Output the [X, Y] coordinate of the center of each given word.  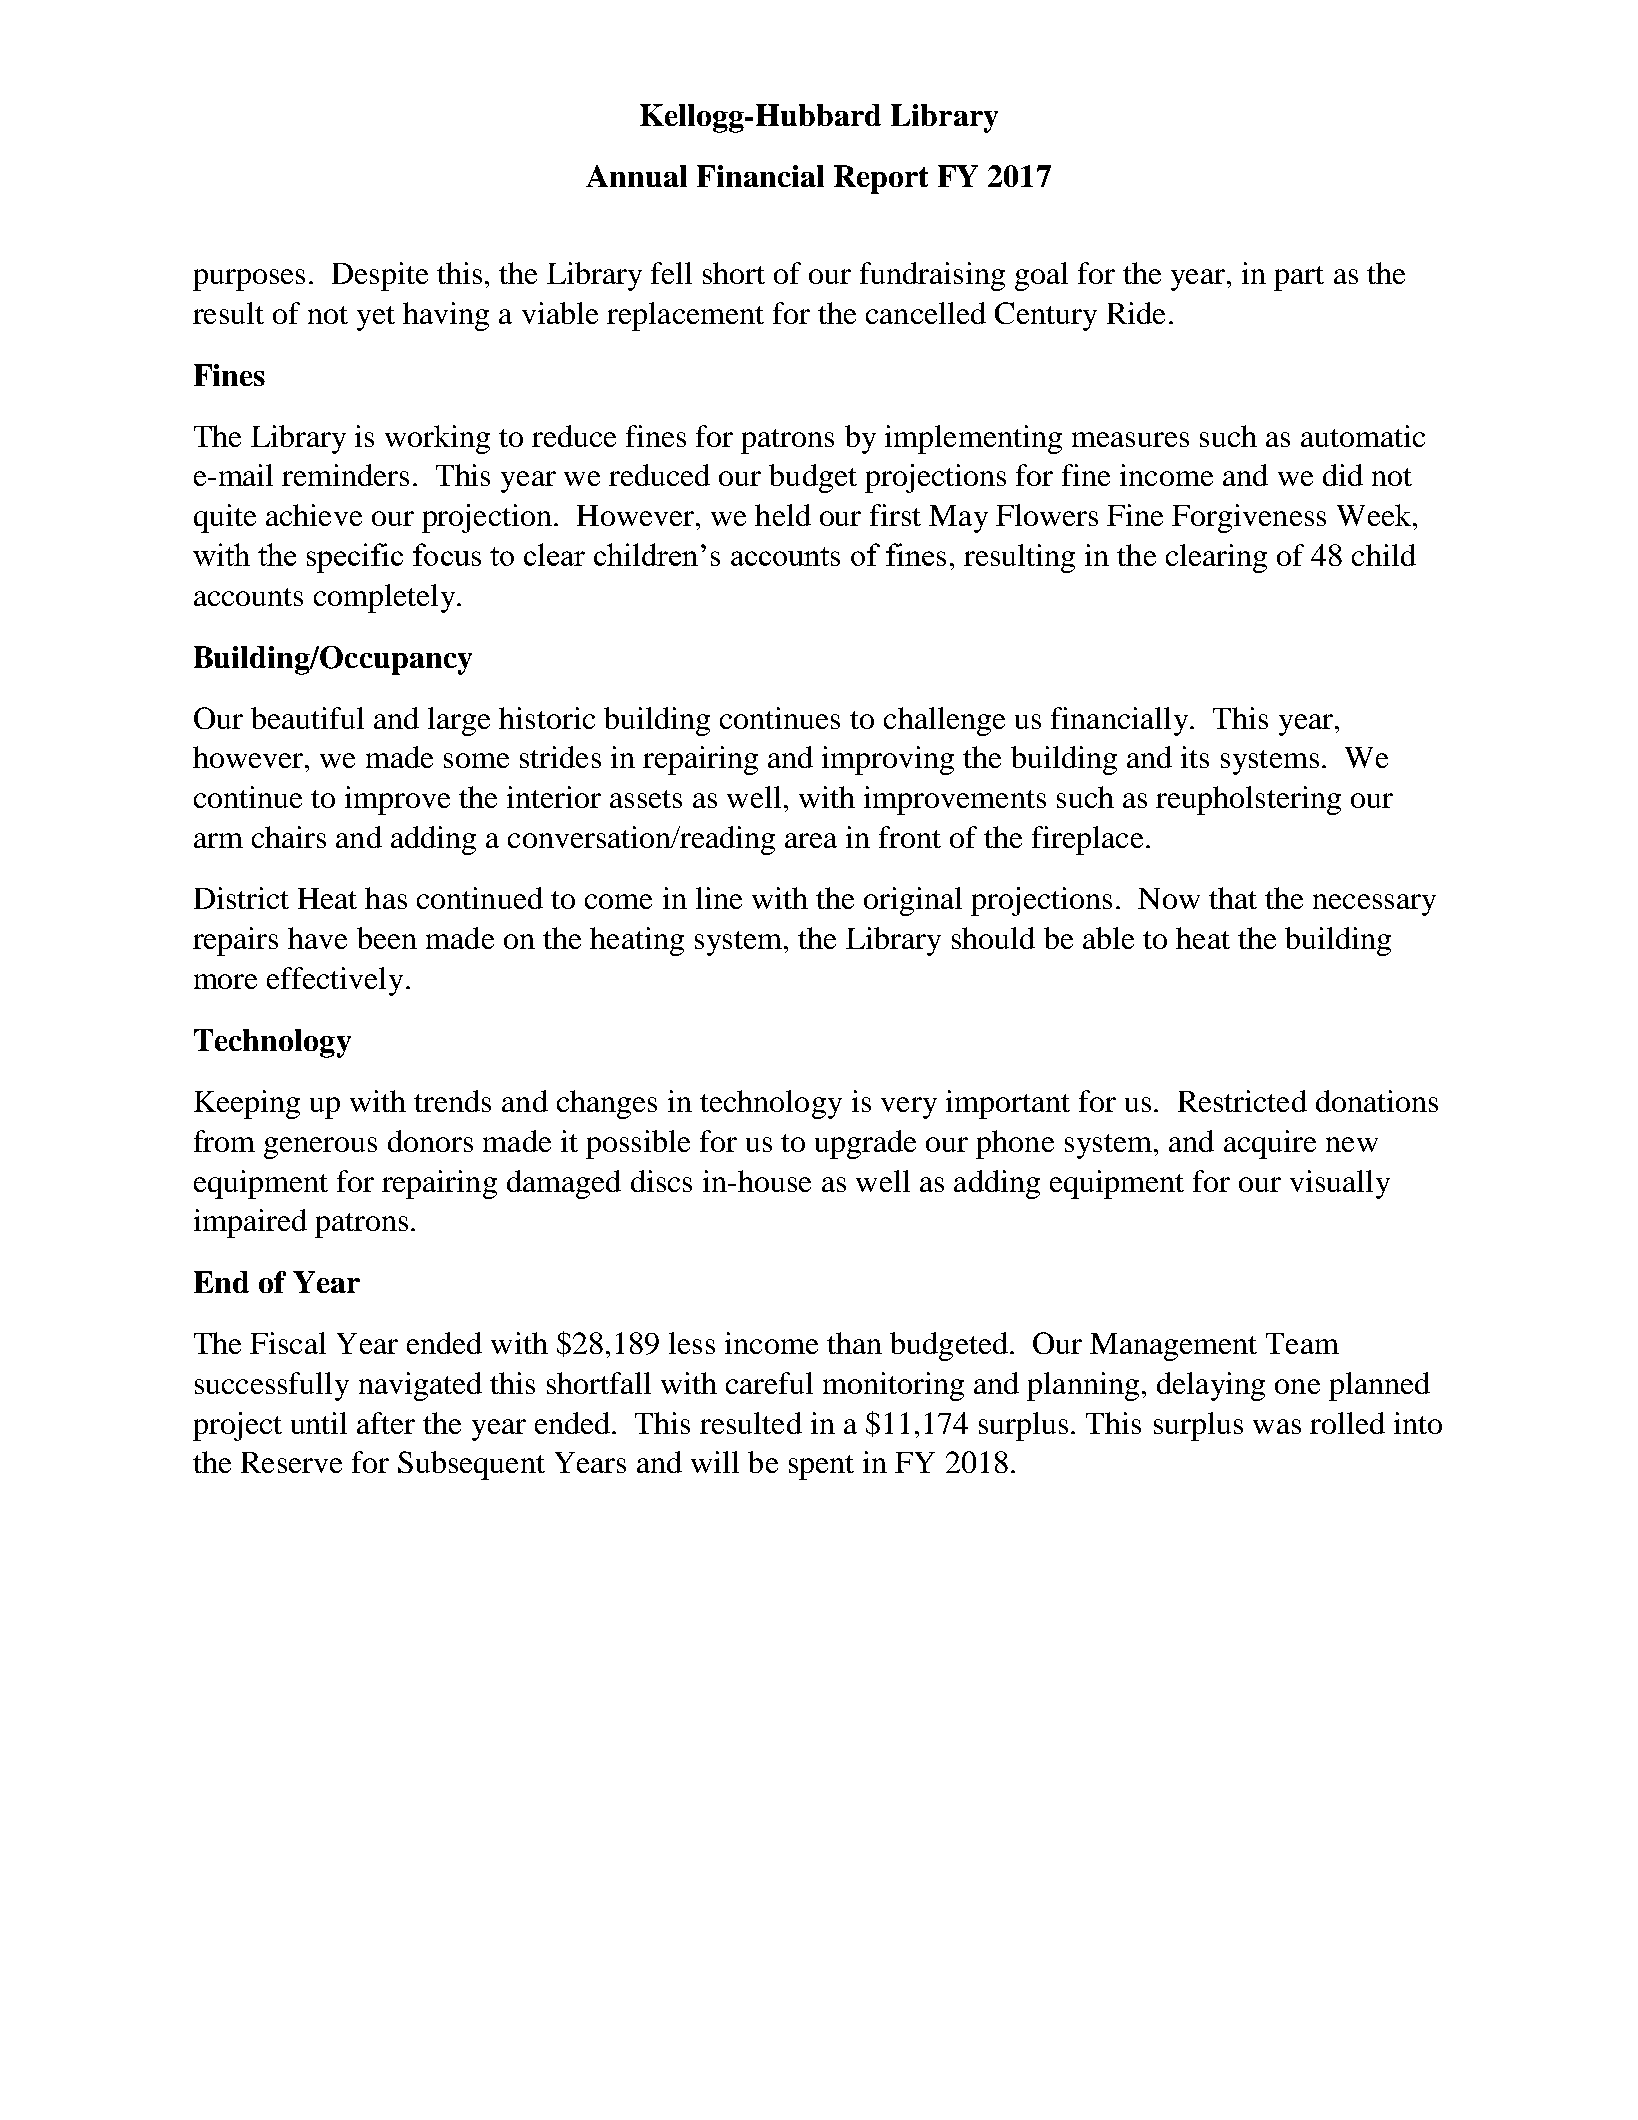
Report [881, 179]
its [1195, 757]
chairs [289, 837]
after [386, 1423]
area [811, 840]
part [1299, 278]
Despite [380, 276]
